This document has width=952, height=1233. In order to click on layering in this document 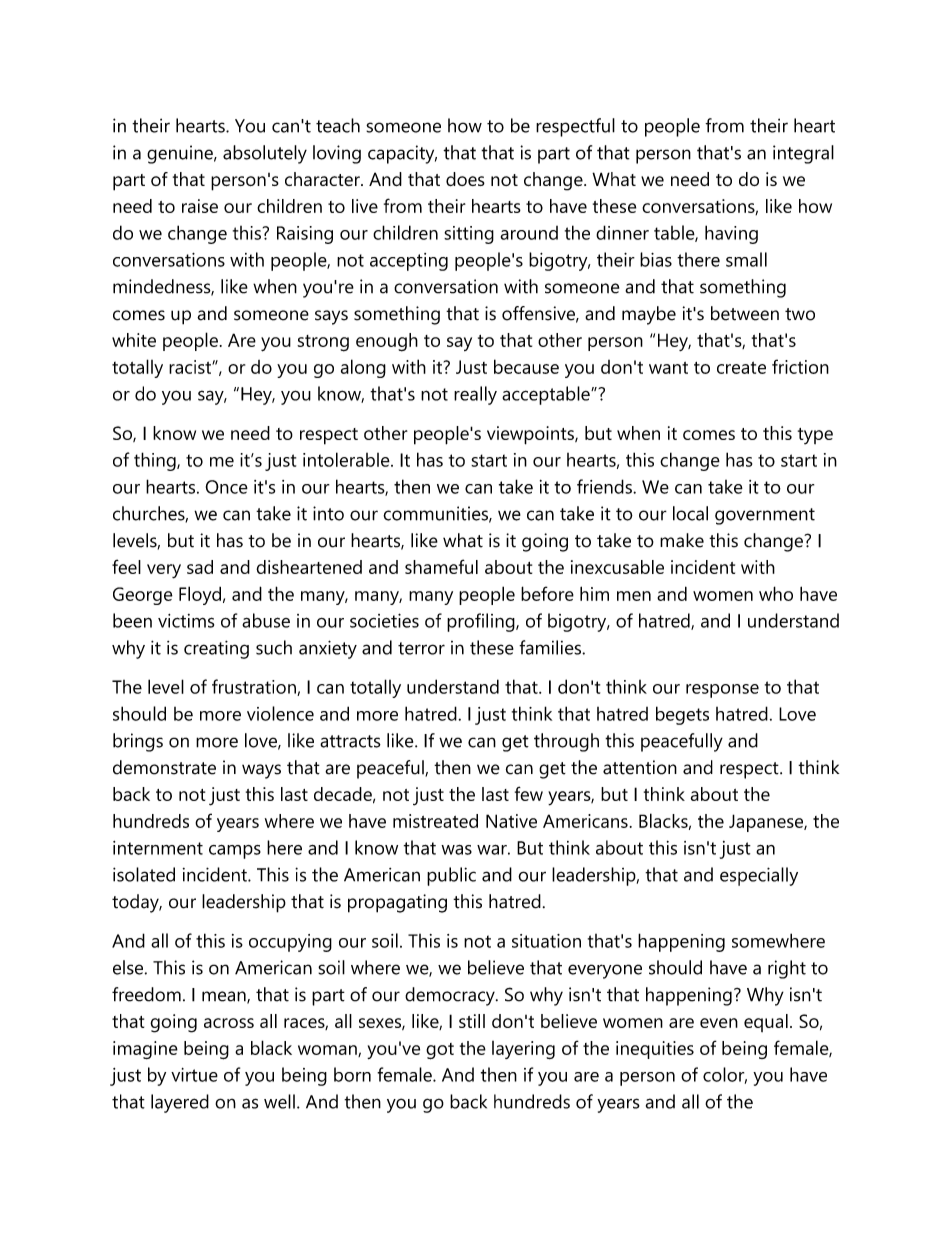, I will do `click(523, 1050)`.
